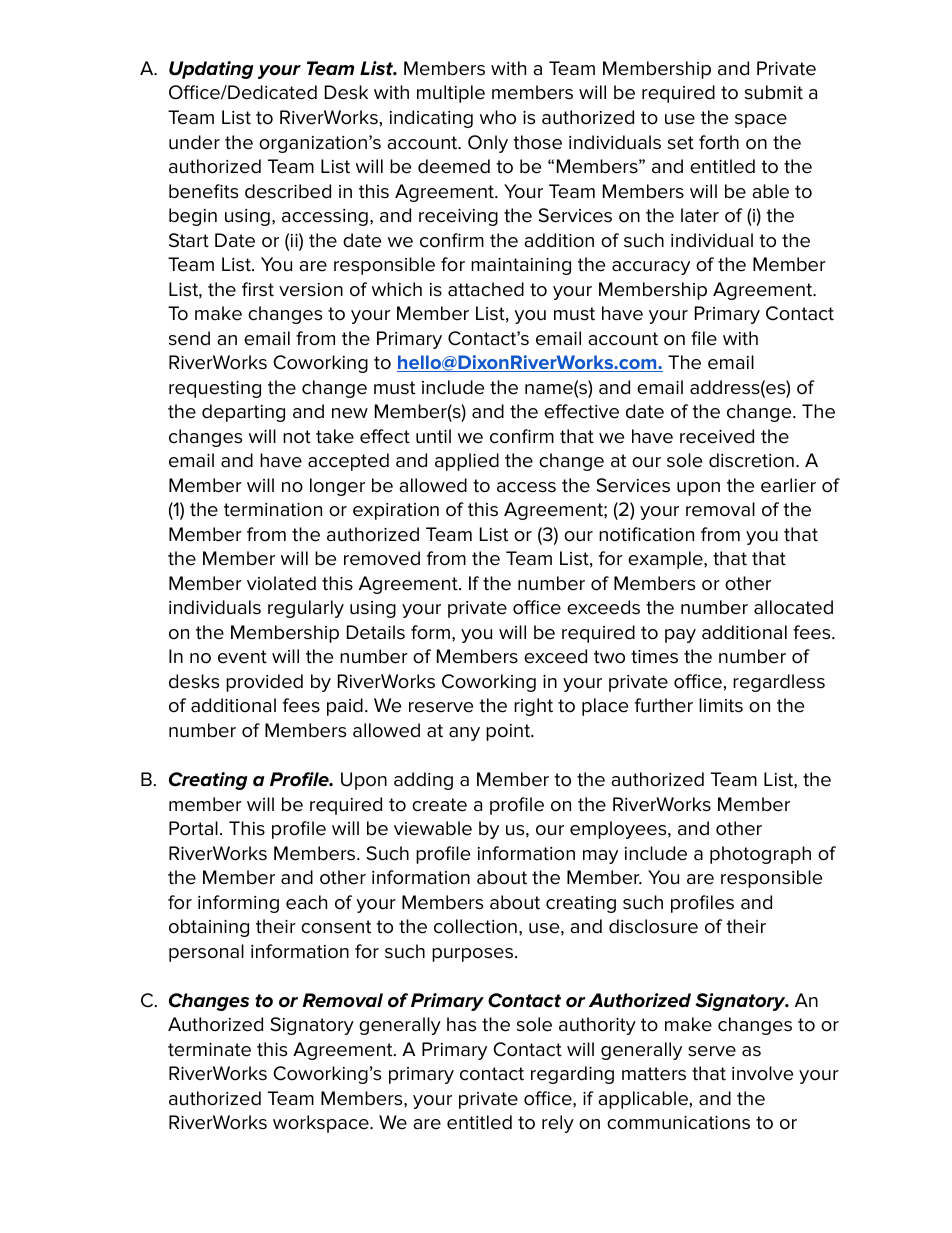 The width and height of the screenshot is (952, 1233). What do you see at coordinates (680, 636) in the screenshot?
I see `pay` at bounding box center [680, 636].
